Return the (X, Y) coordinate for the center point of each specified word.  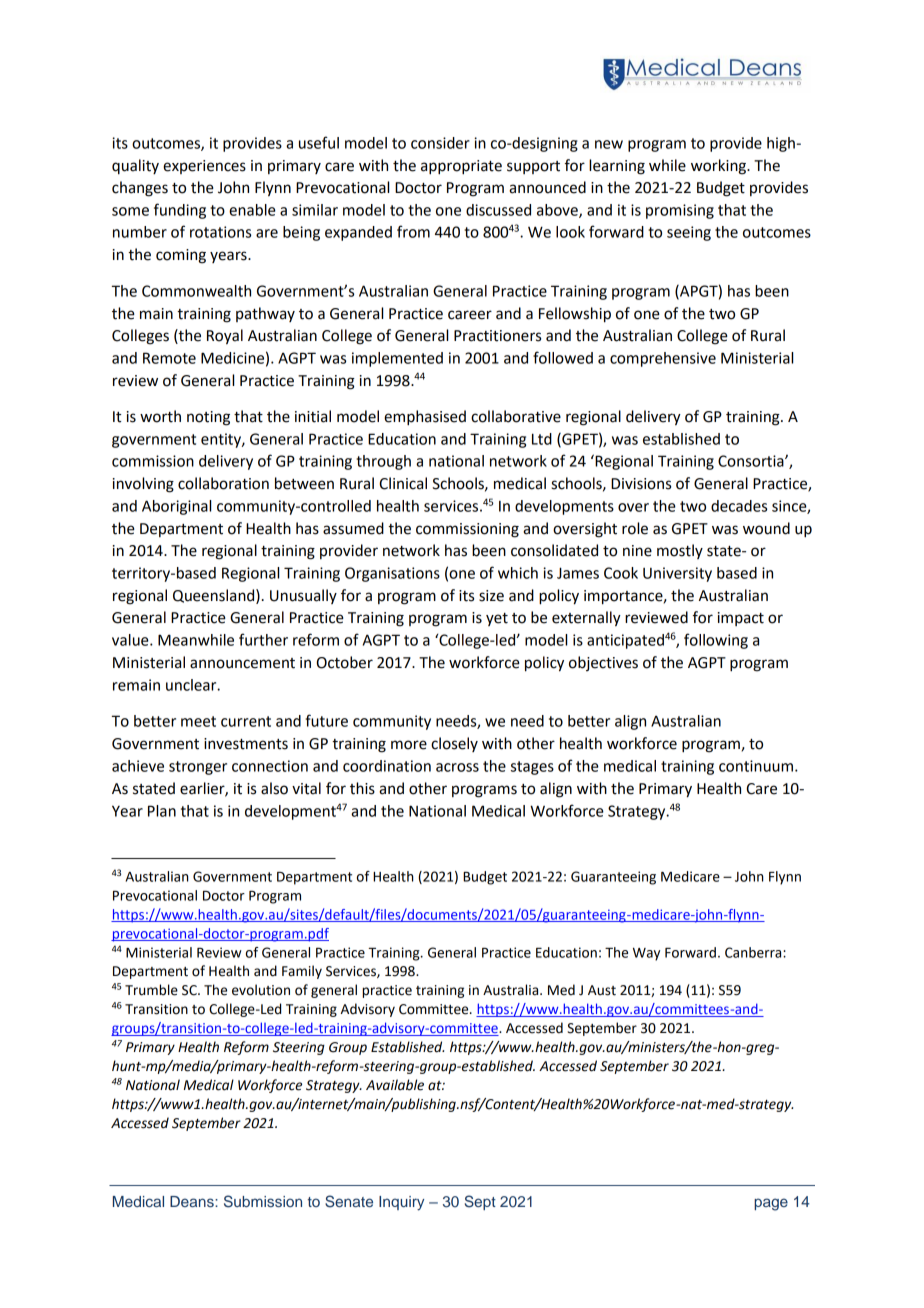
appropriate (461, 167)
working (719, 167)
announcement (242, 663)
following (716, 641)
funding (180, 211)
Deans (193, 1201)
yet (497, 619)
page (771, 1204)
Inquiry (401, 1203)
